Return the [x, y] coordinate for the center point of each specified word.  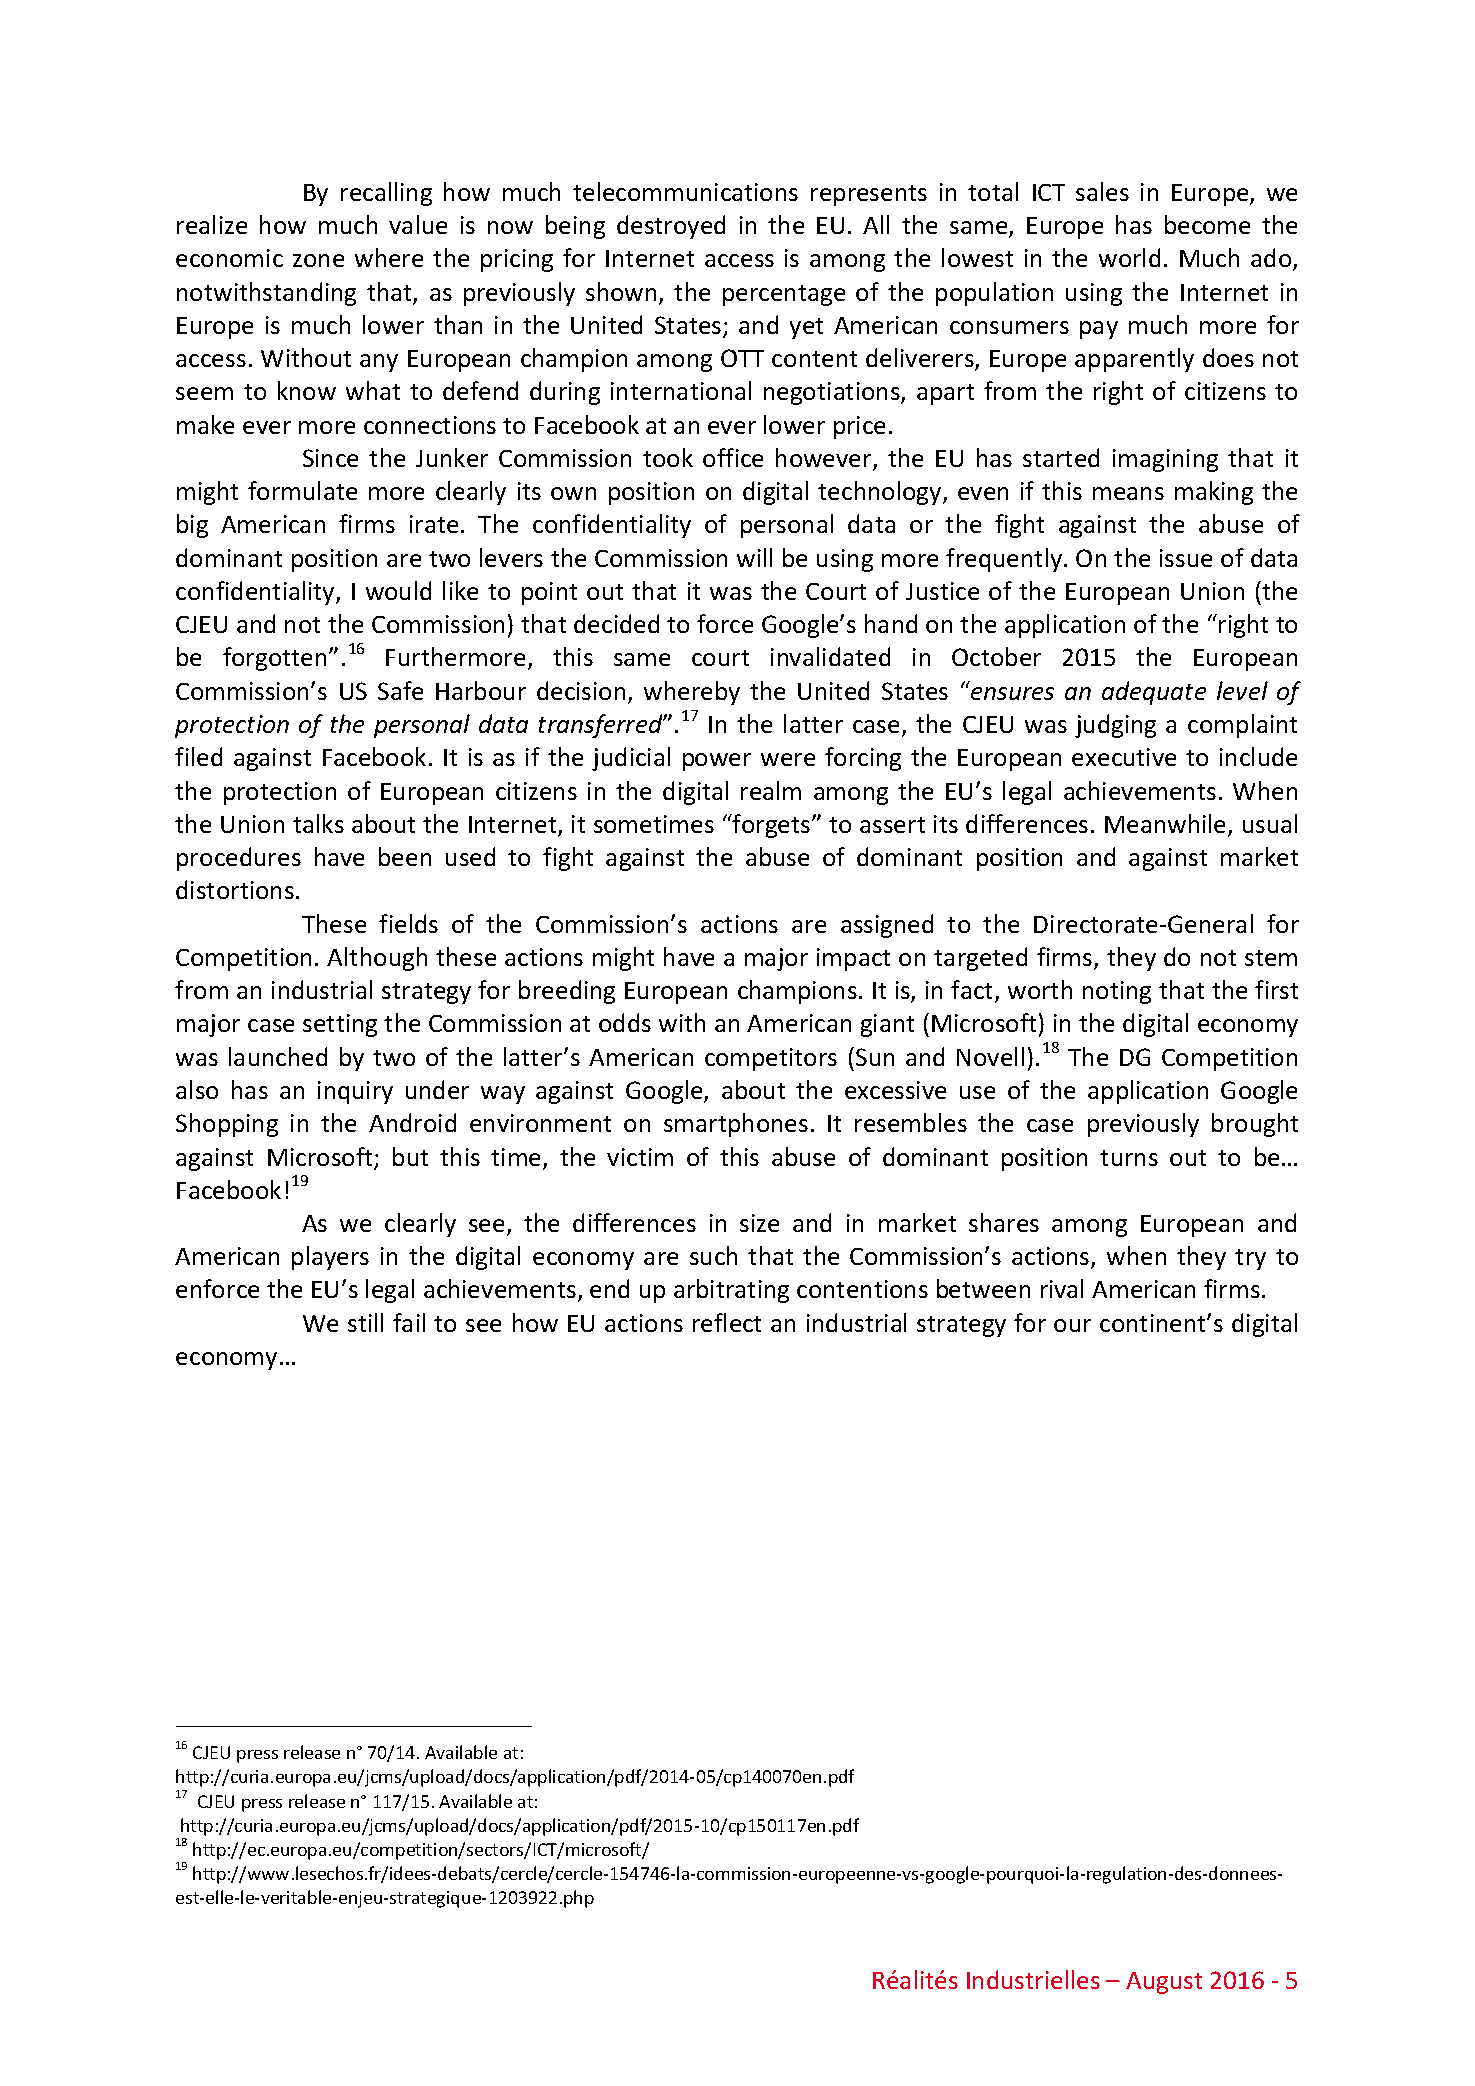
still [365, 1322]
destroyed [671, 227]
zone [318, 260]
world [1129, 257]
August [1164, 1983]
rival [1062, 1288]
